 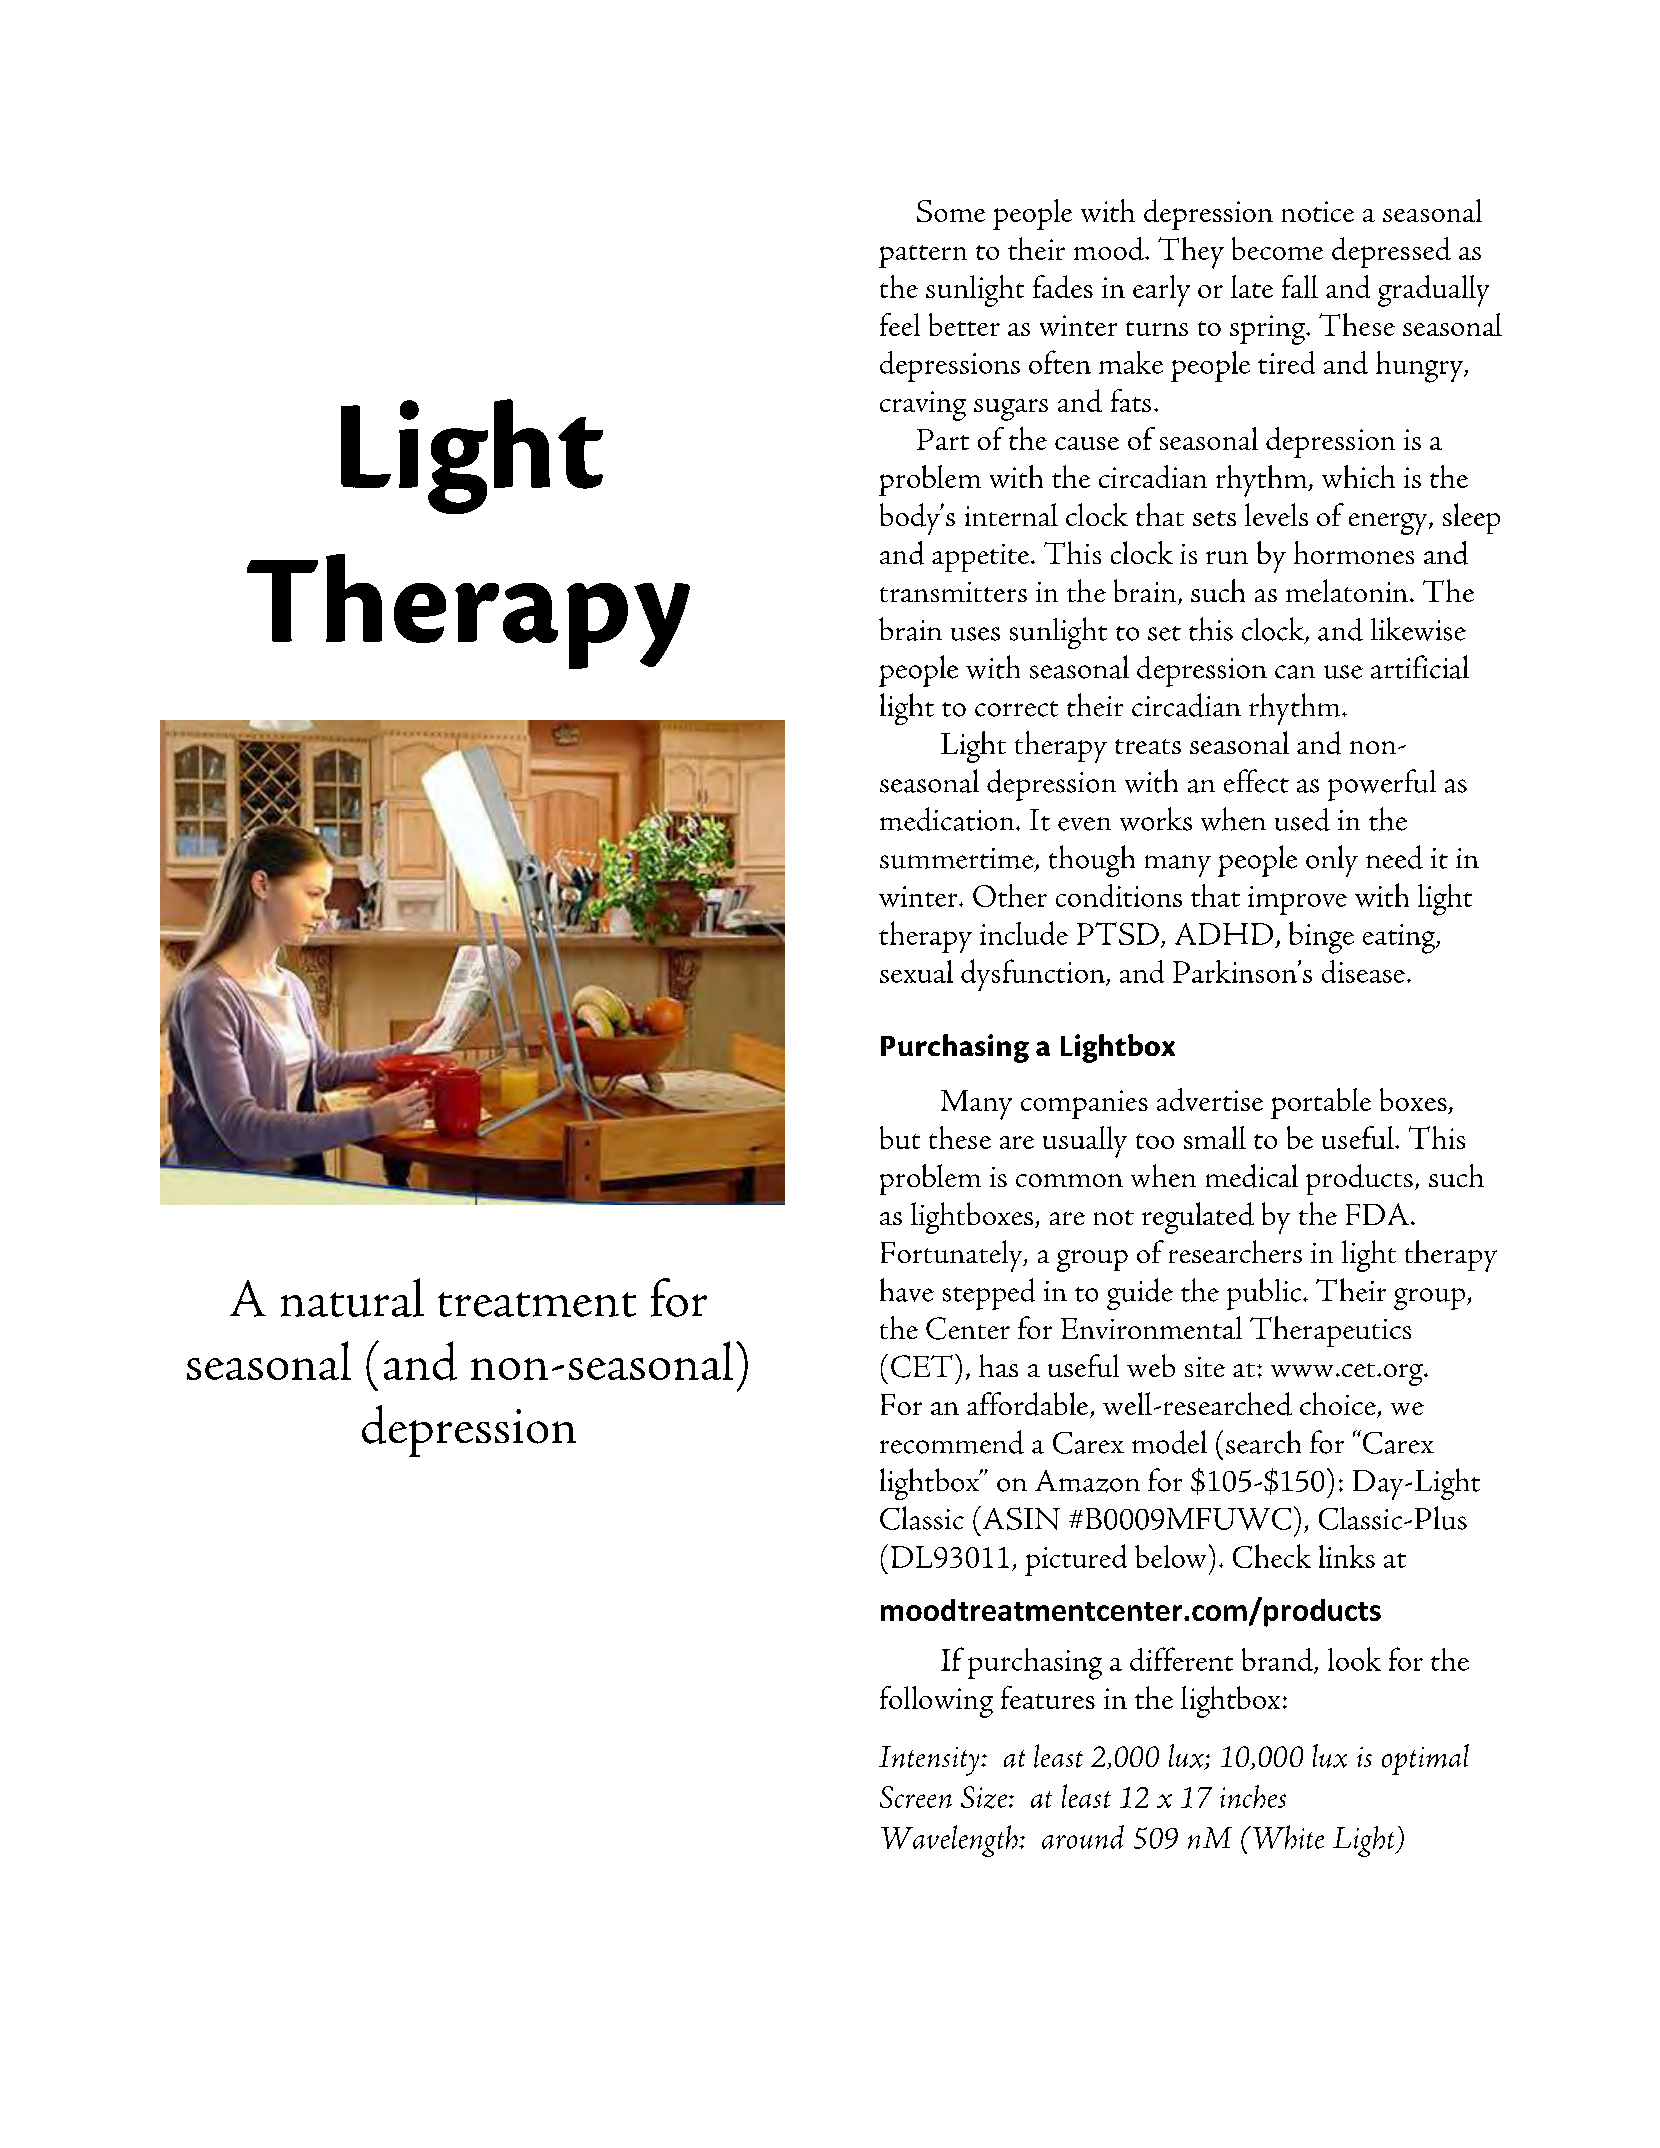 I want to click on White, so click(x=1287, y=1837).
